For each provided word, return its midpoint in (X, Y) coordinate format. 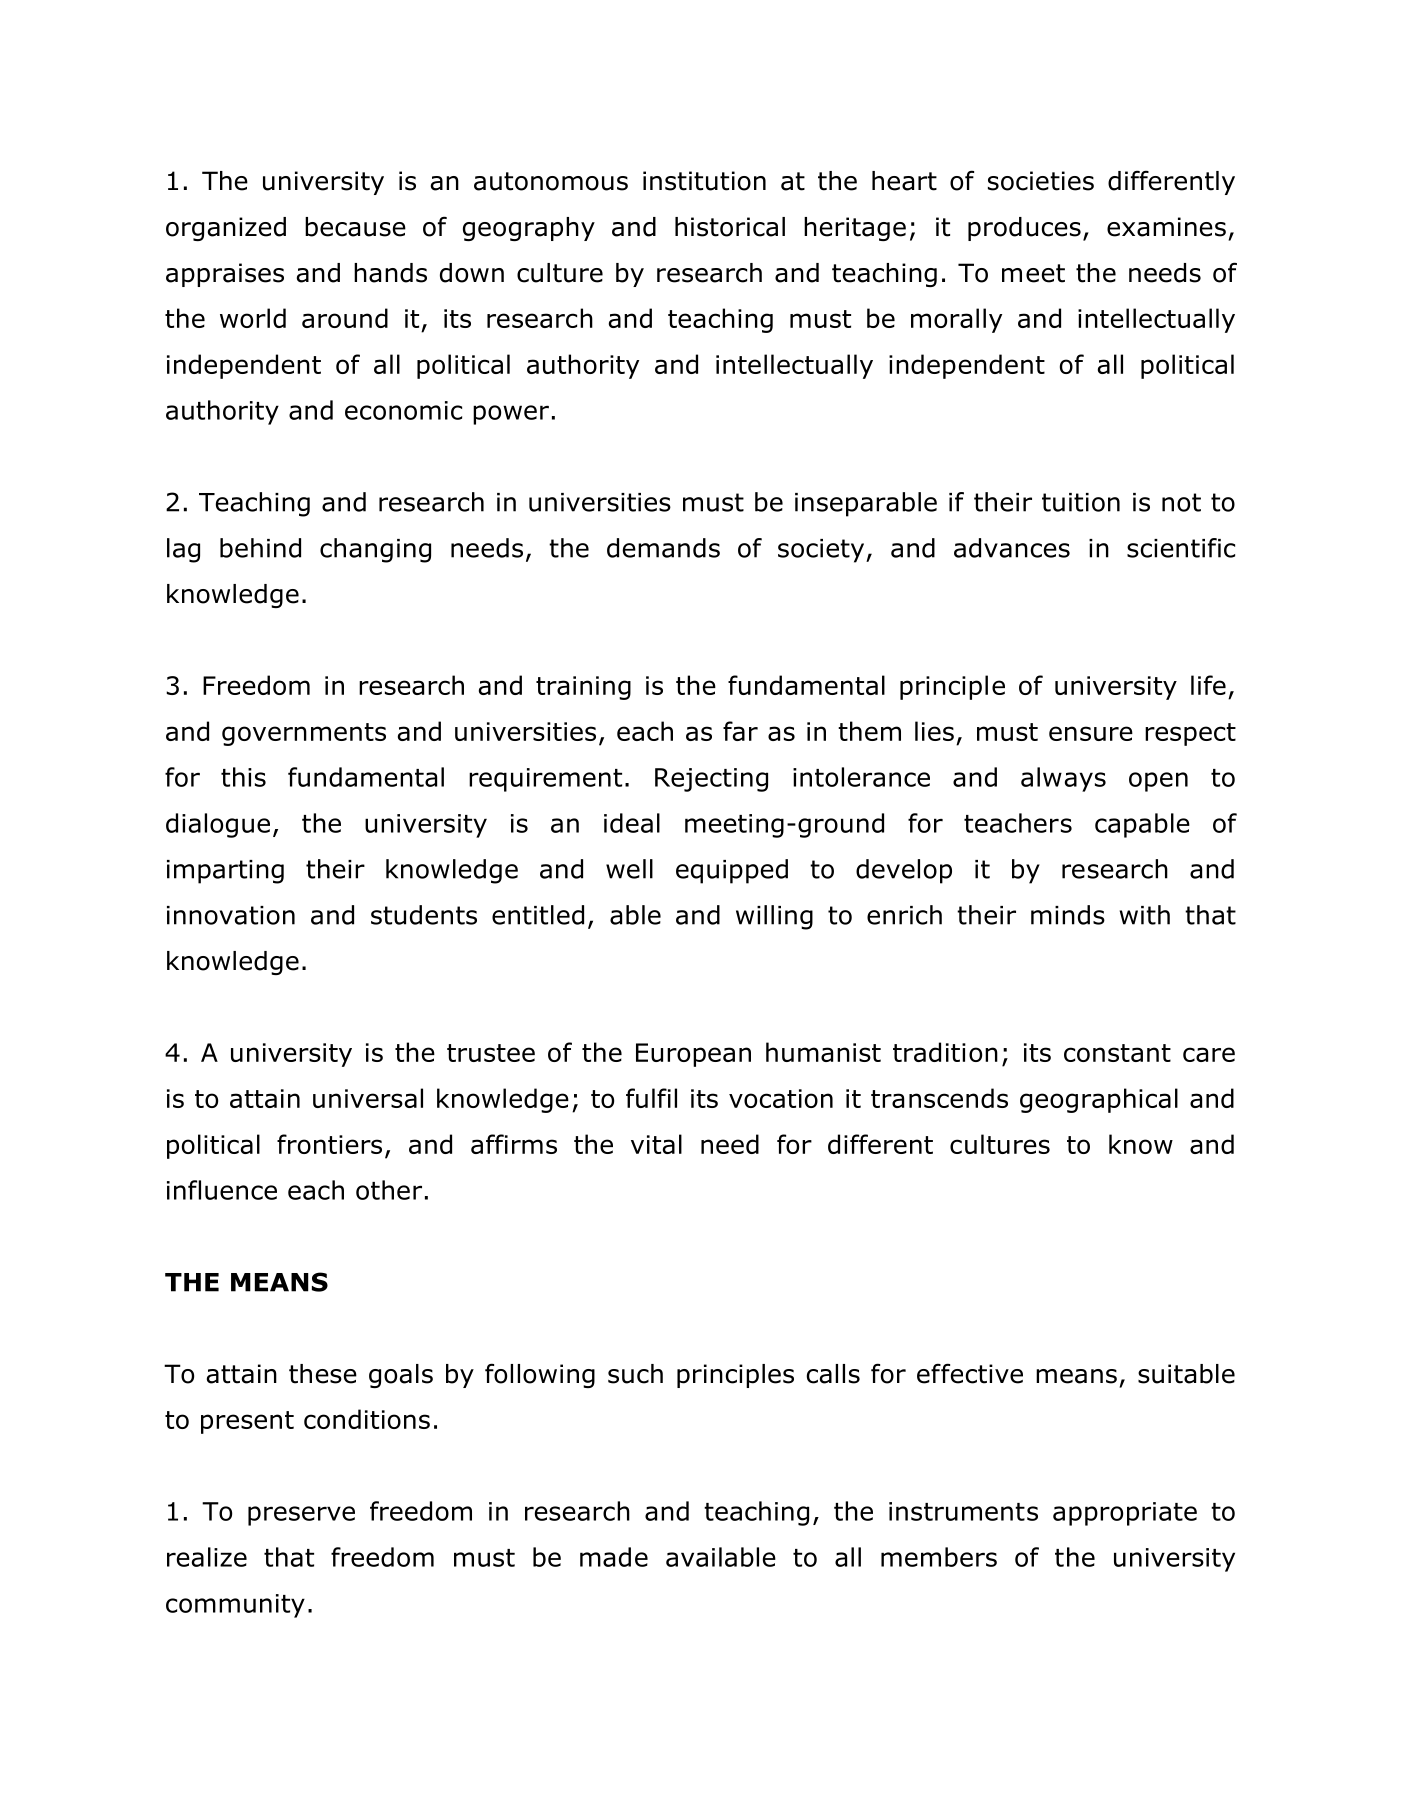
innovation (231, 915)
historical (730, 227)
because (355, 227)
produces (1024, 229)
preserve (301, 1516)
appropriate (1125, 1514)
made (614, 1557)
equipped (732, 871)
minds (1068, 915)
